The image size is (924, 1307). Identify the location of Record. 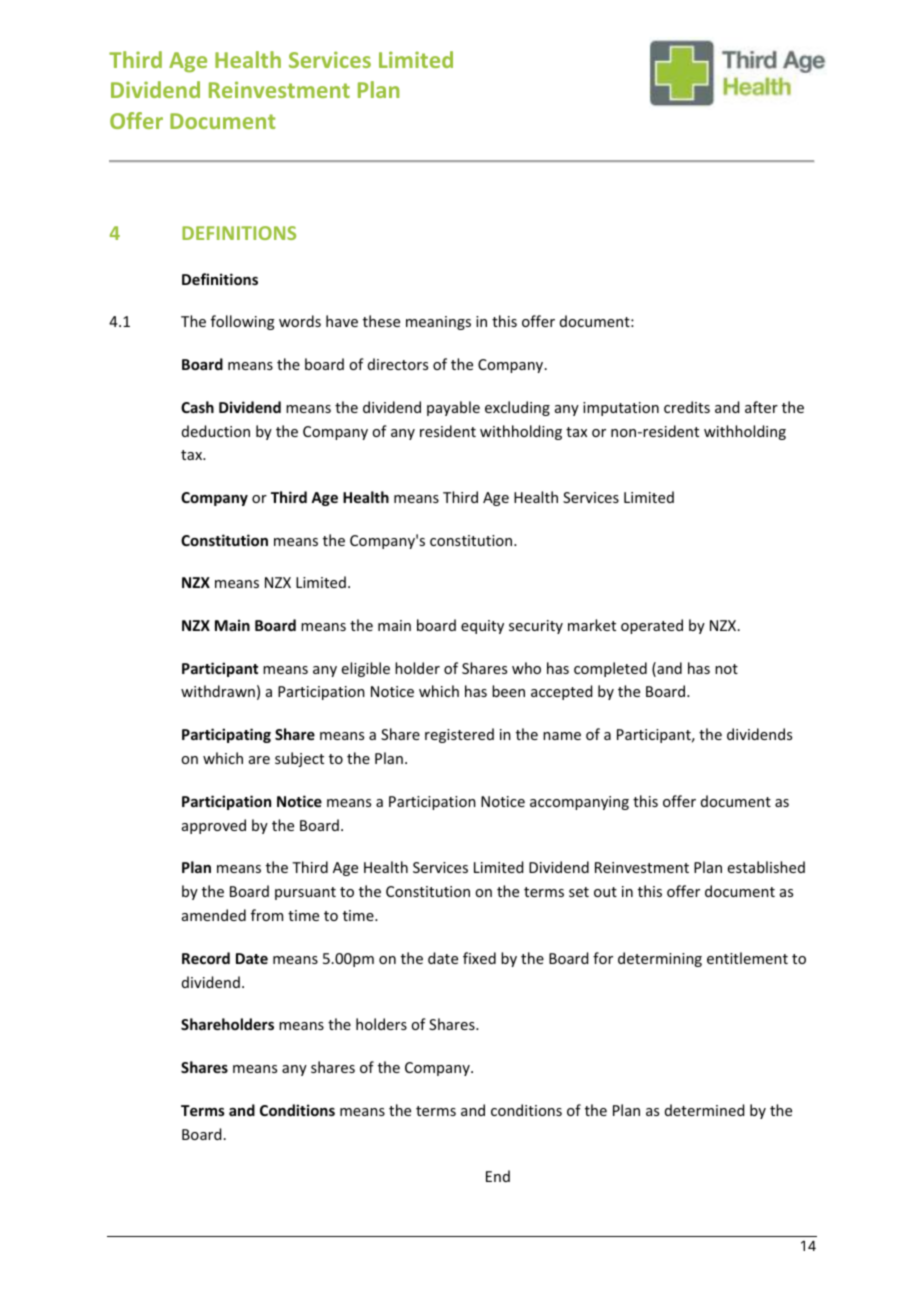
(206, 958).
